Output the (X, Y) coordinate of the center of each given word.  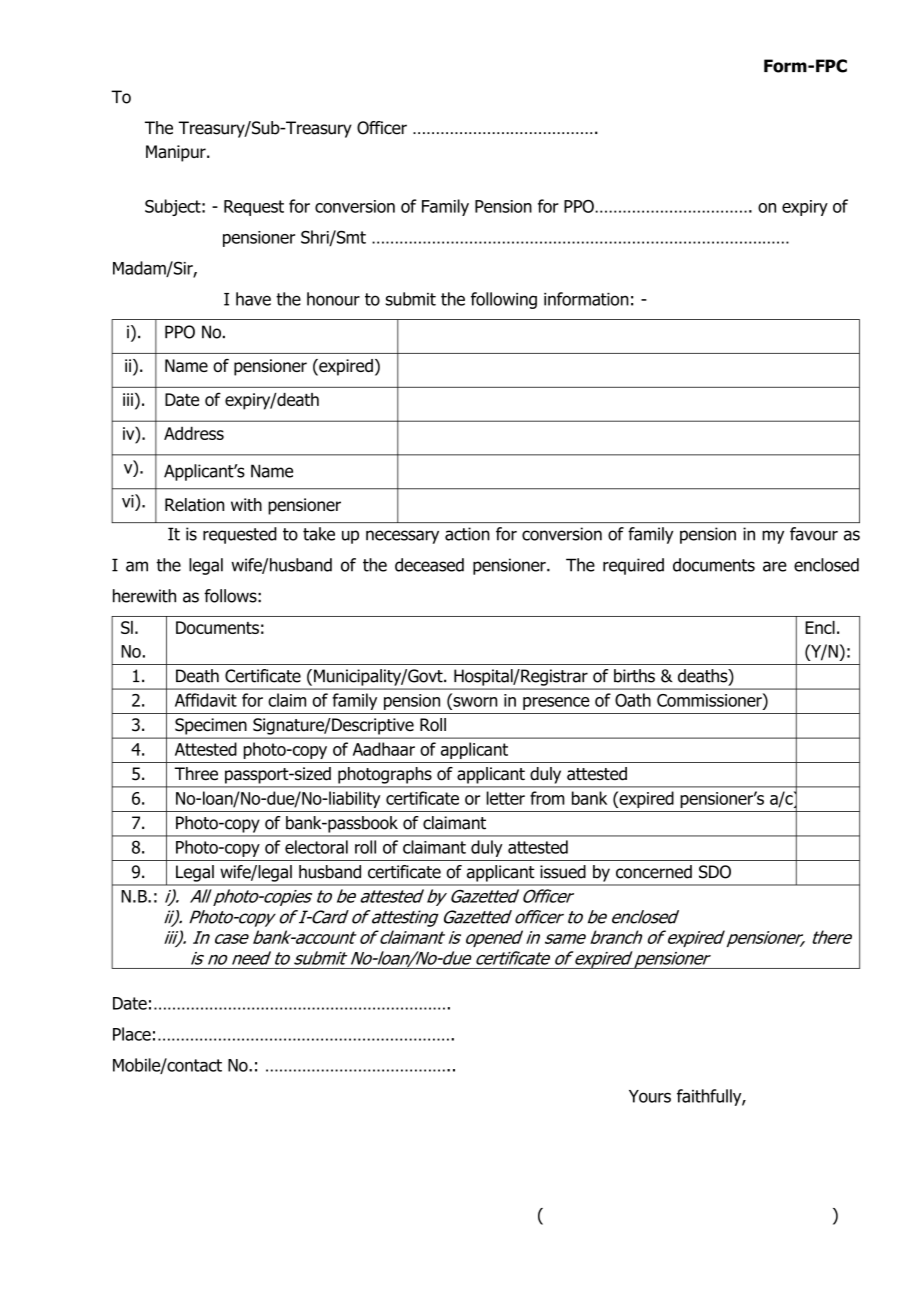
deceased (429, 565)
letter (505, 798)
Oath (633, 700)
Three (196, 774)
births (634, 676)
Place (132, 1034)
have (253, 299)
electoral (316, 847)
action (467, 534)
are (775, 566)
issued (563, 872)
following (504, 300)
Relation (194, 505)
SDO (715, 872)
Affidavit (206, 700)
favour (814, 534)
